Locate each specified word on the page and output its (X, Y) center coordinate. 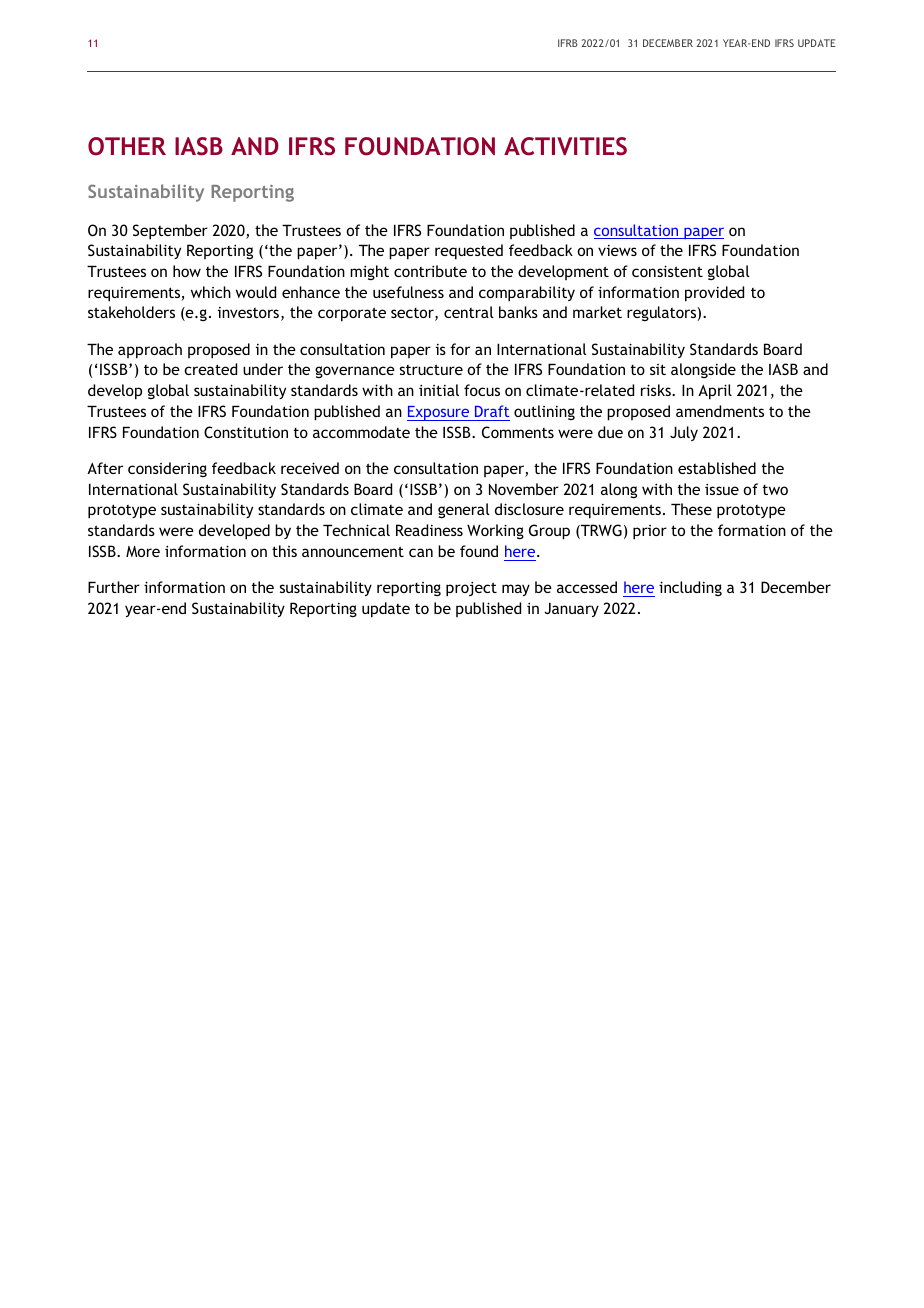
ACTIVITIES (565, 146)
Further (114, 587)
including (690, 588)
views (617, 250)
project (471, 589)
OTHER (127, 146)
